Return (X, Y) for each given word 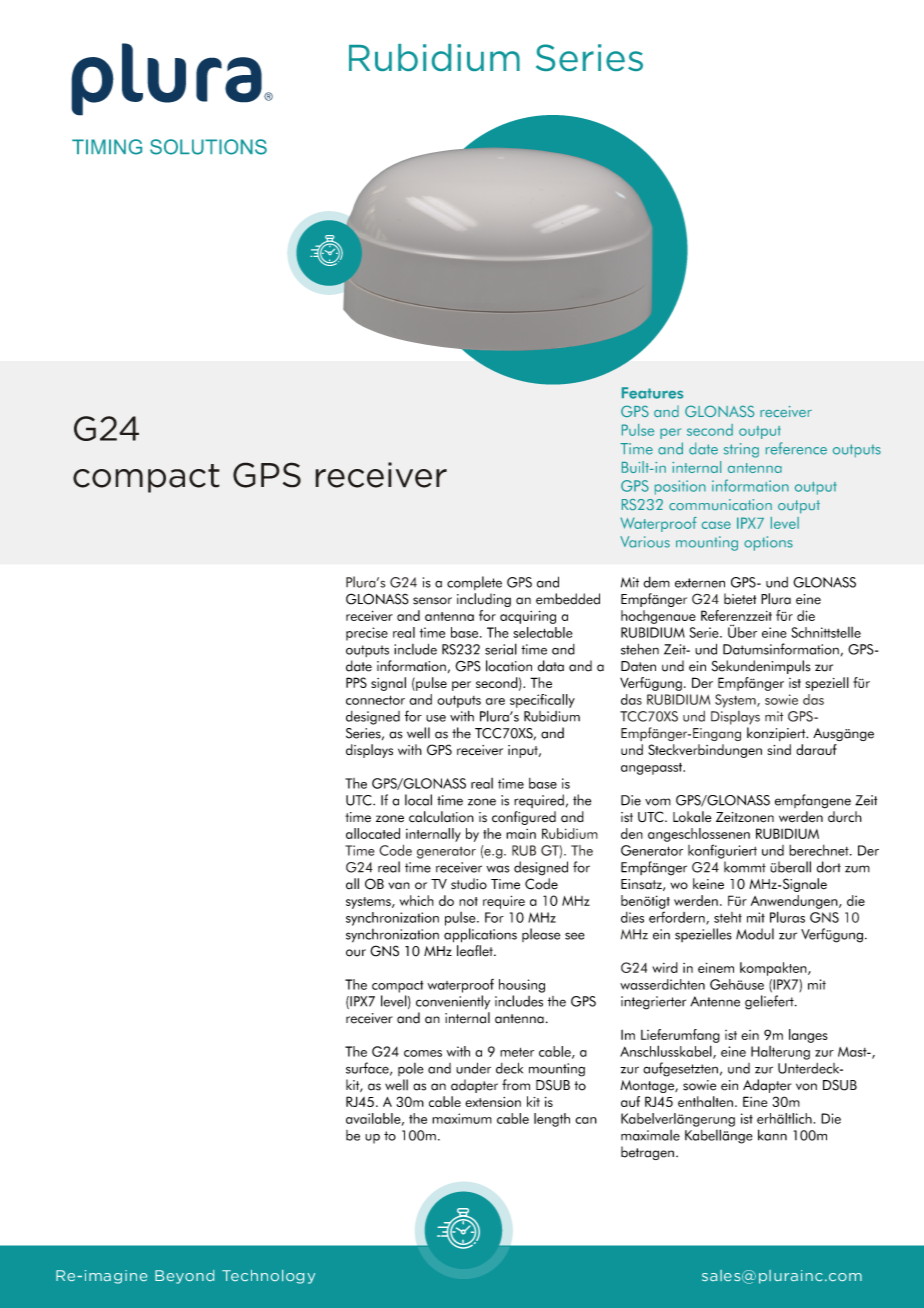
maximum (462, 1118)
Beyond (184, 1277)
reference (796, 448)
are (495, 701)
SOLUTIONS (208, 147)
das (813, 699)
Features (652, 393)
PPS (356, 682)
